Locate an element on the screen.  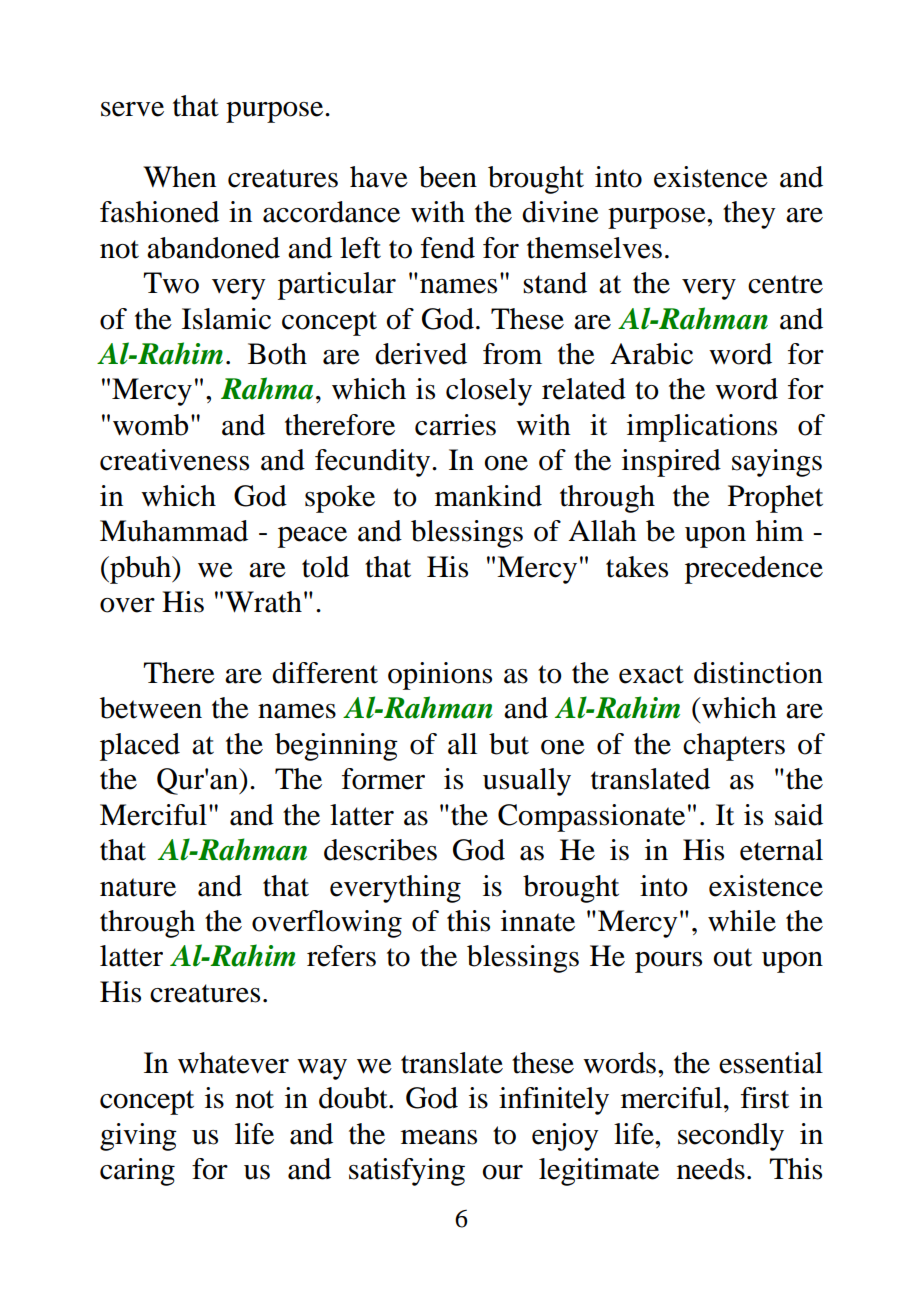
placed is located at coordinates (140, 747).
